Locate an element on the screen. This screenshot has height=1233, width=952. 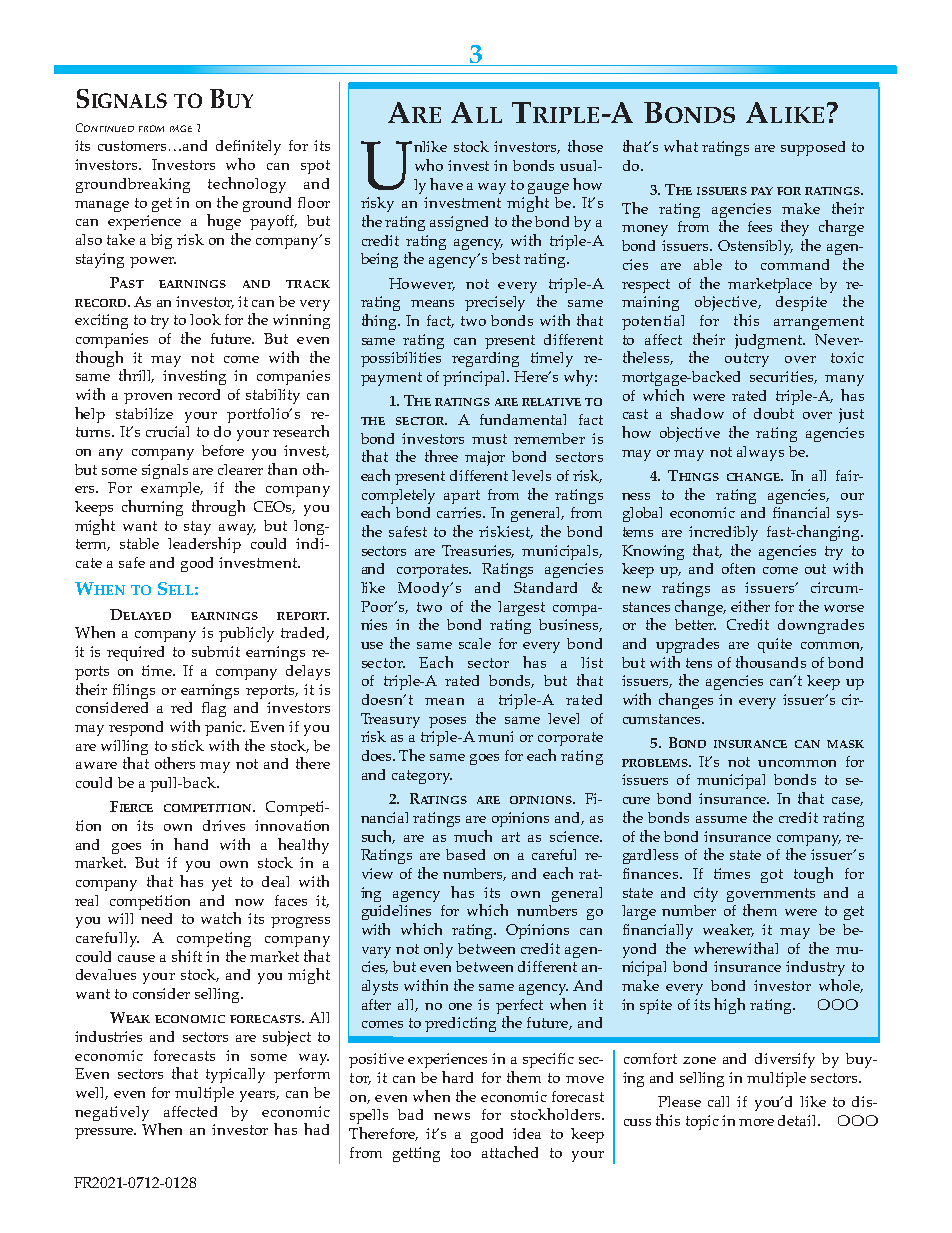
assume is located at coordinates (721, 819).
